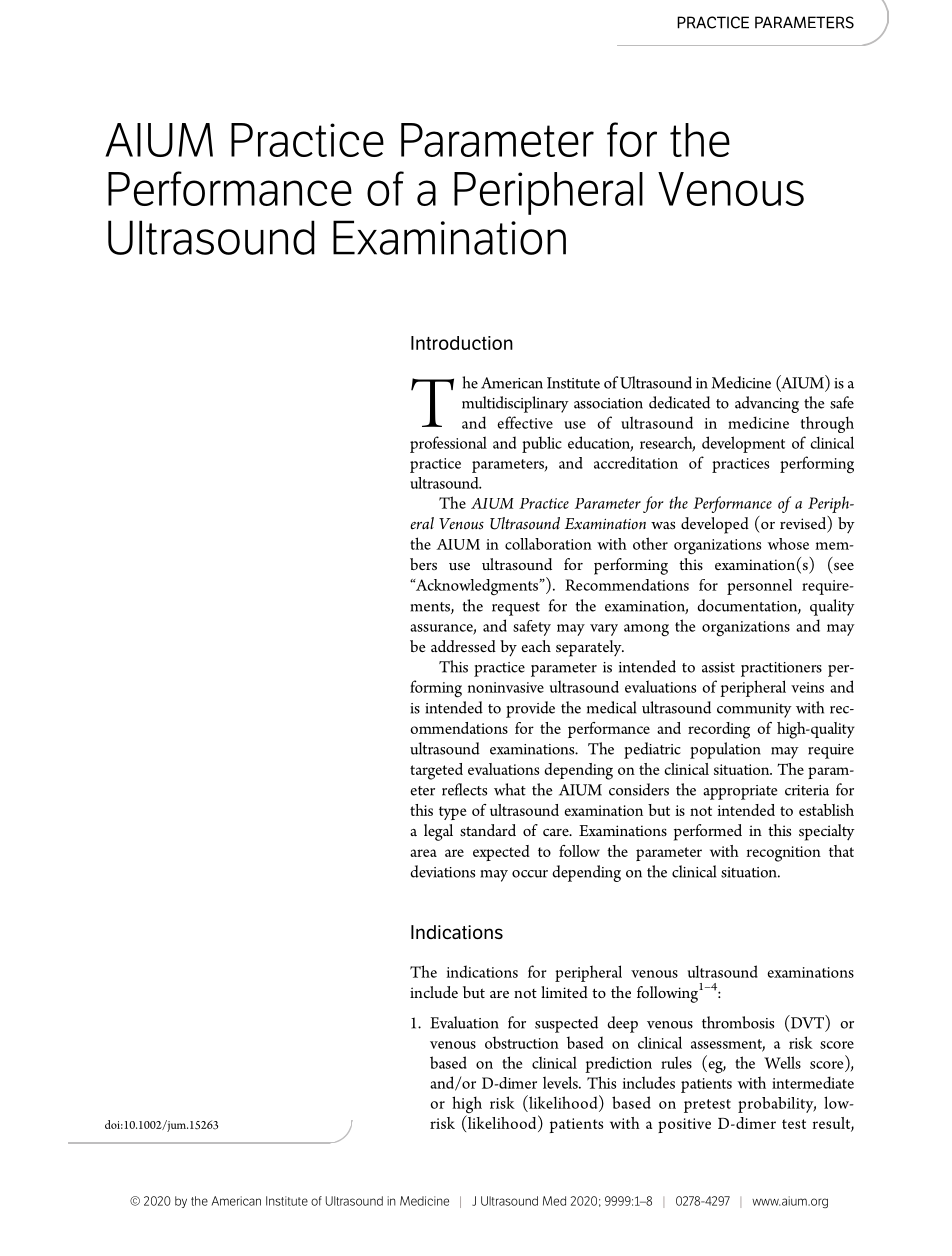 The width and height of the screenshot is (952, 1256). I want to click on prediction, so click(618, 1064).
